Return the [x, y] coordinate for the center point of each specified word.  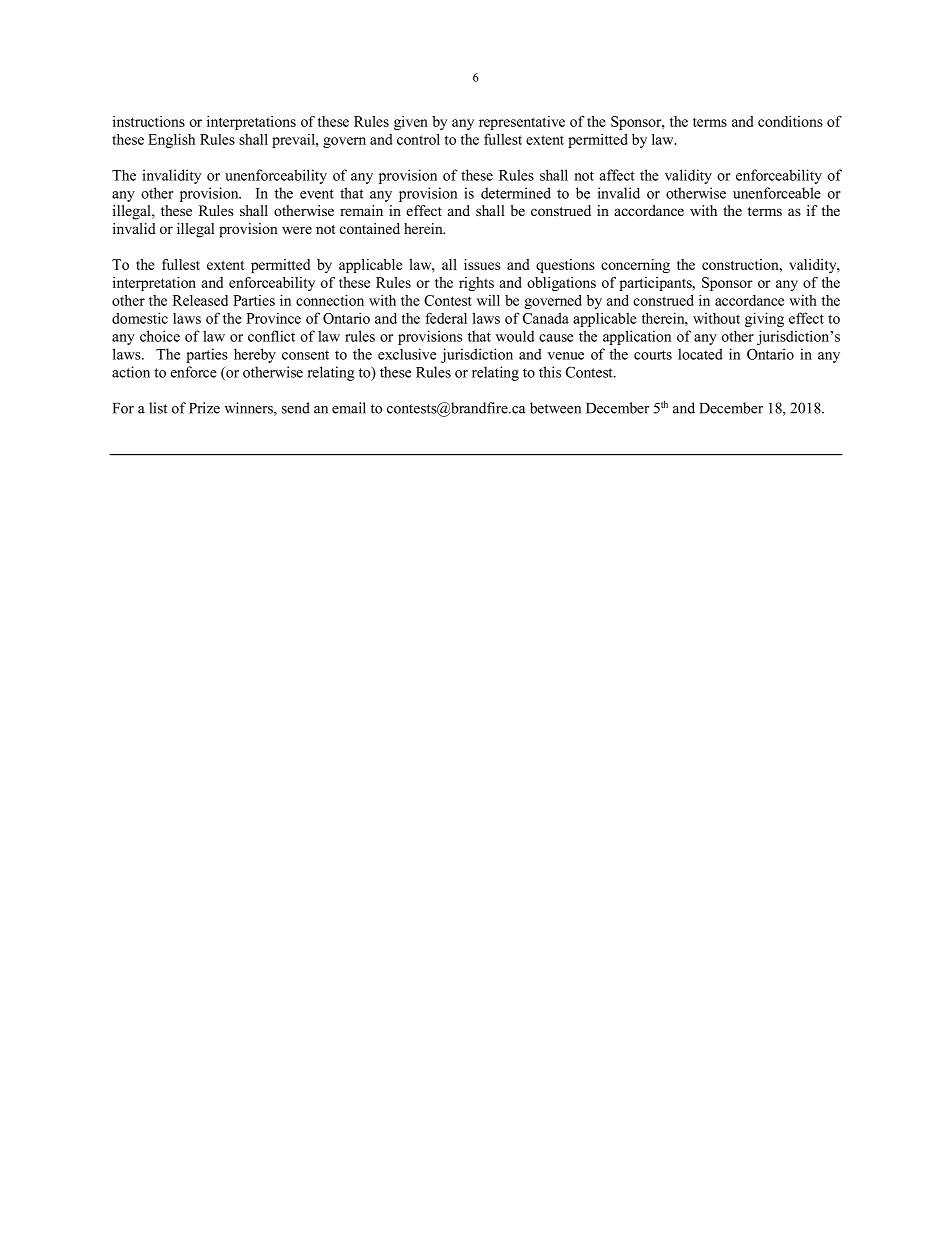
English [171, 140]
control [418, 139]
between [555, 408]
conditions [790, 121]
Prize [204, 408]
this [550, 372]
